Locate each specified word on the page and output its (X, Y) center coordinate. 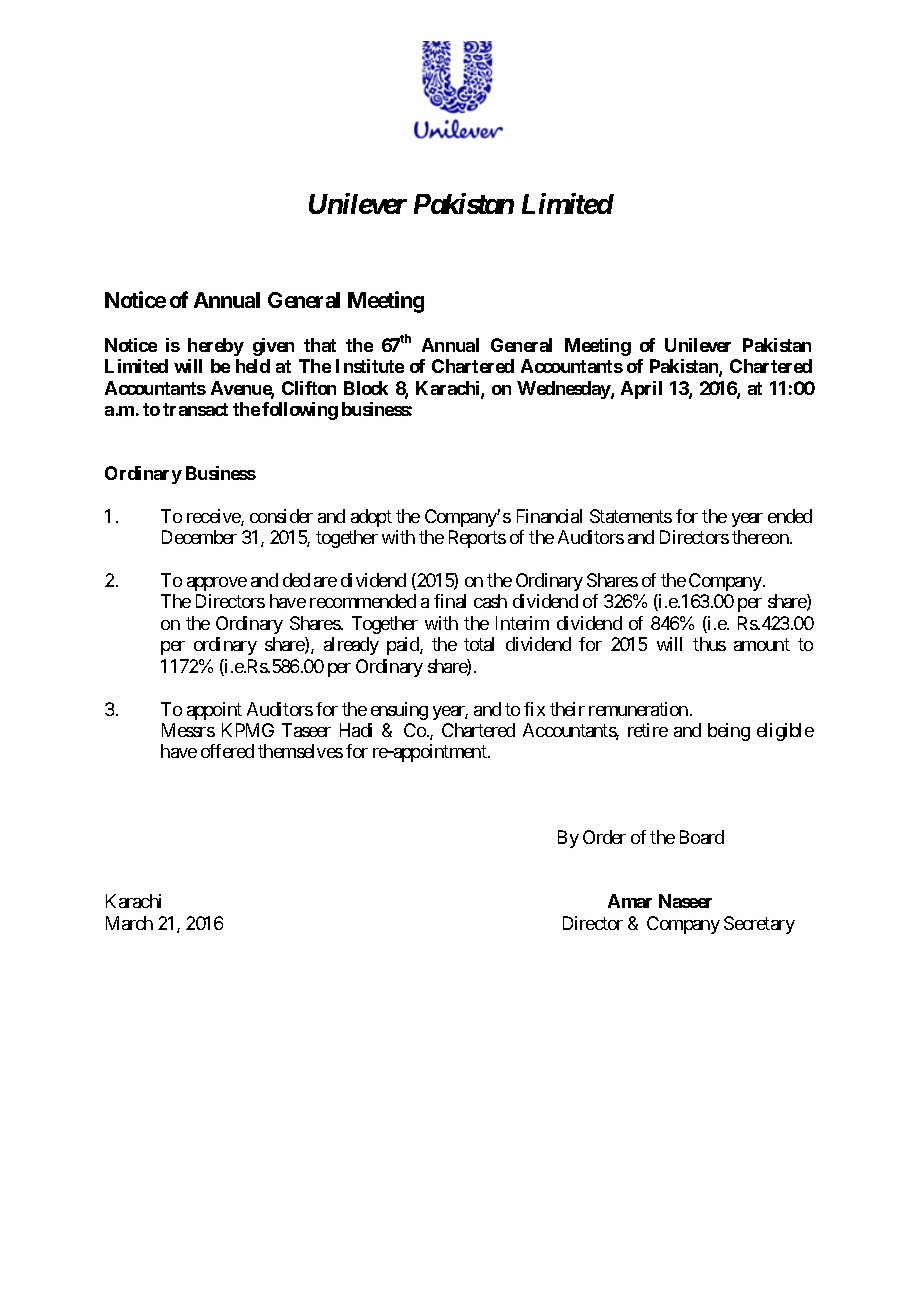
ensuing (399, 711)
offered (227, 751)
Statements (631, 516)
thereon (761, 537)
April (641, 390)
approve (217, 584)
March (129, 923)
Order (604, 837)
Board (702, 837)
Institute (370, 366)
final (450, 601)
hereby (216, 347)
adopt (371, 518)
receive (214, 517)
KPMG (248, 730)
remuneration (638, 709)
